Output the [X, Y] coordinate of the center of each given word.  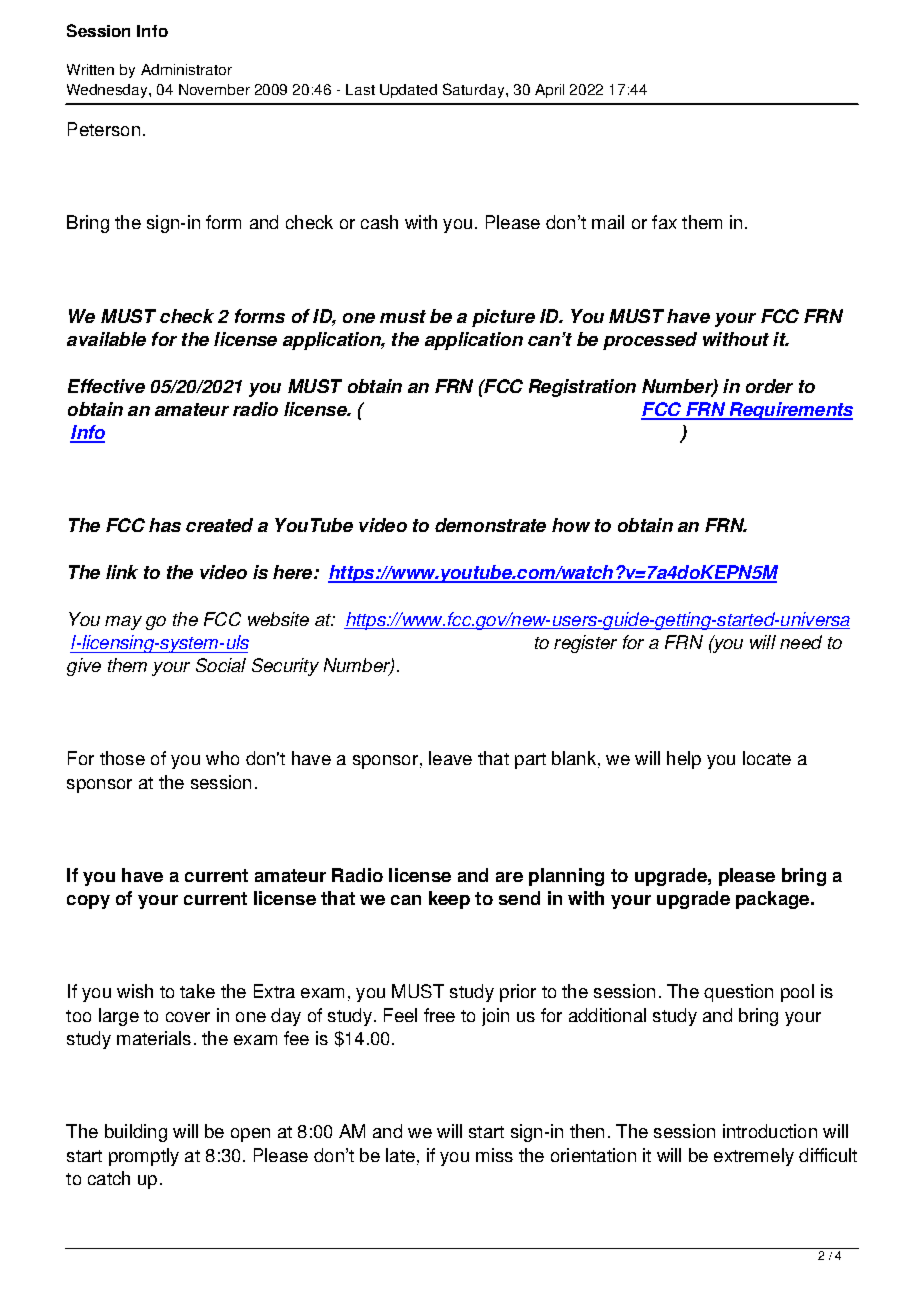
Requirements [790, 411]
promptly [144, 1157]
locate [767, 758]
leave [450, 758]
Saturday [475, 90]
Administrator [186, 69]
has [165, 525]
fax [664, 222]
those [122, 758]
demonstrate [490, 525]
